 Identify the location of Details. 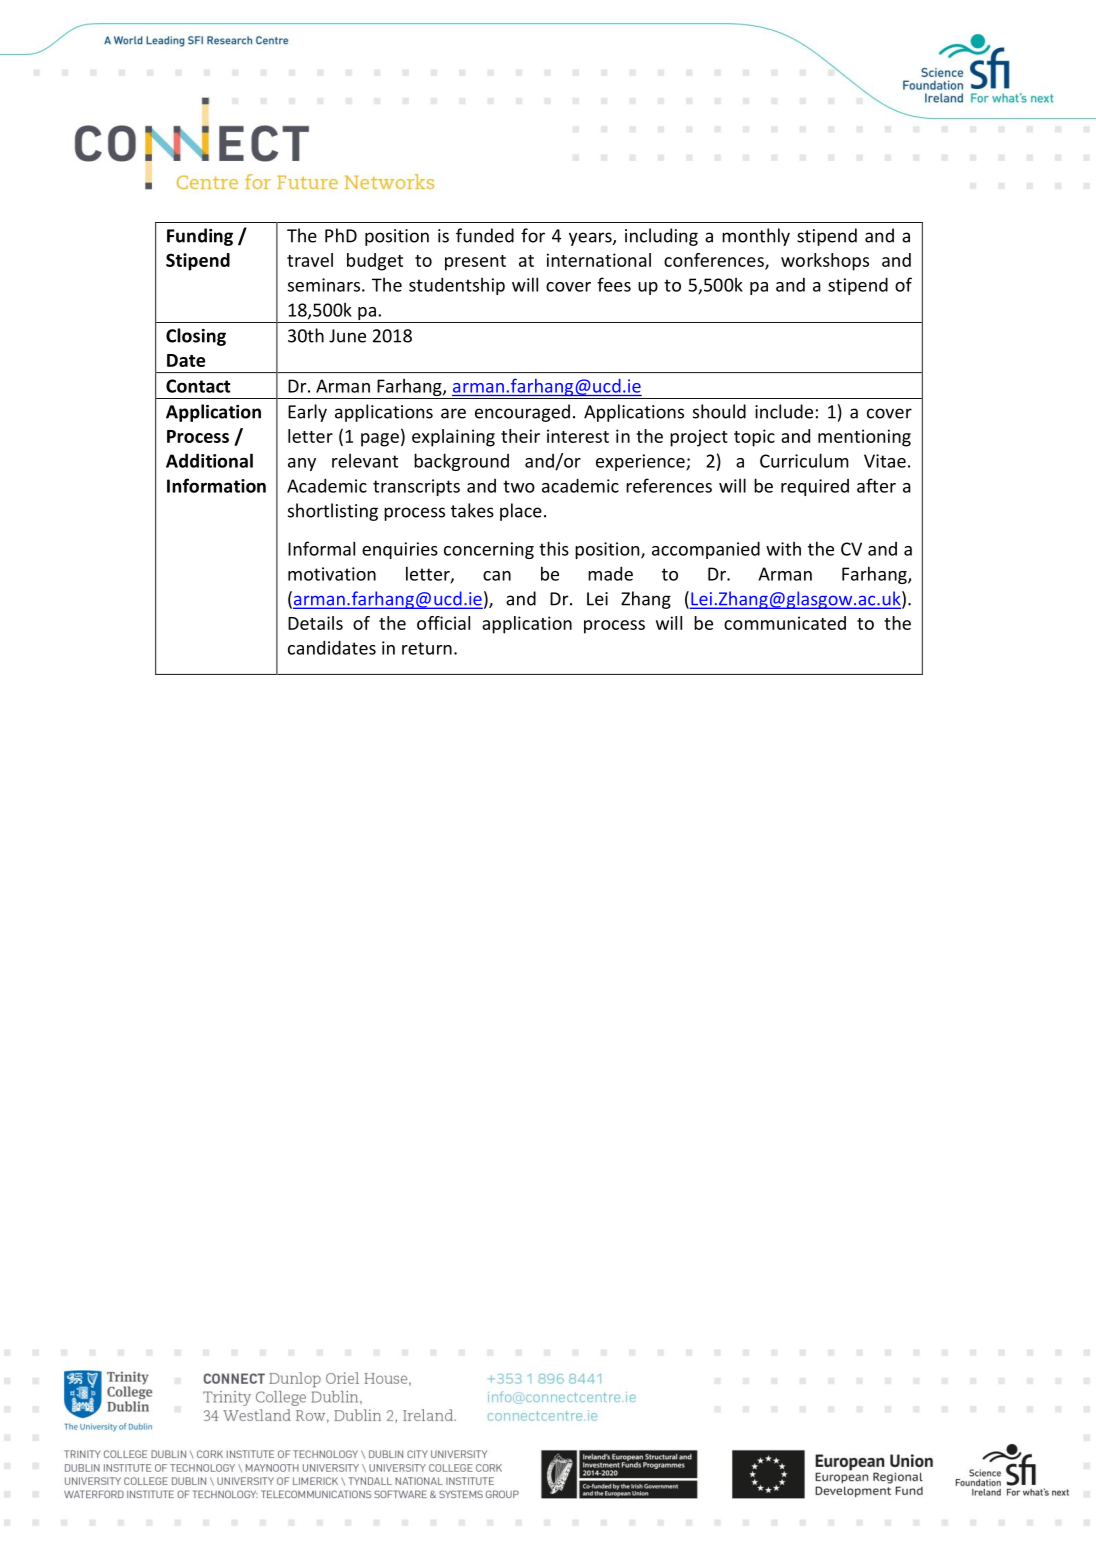
(315, 623).
